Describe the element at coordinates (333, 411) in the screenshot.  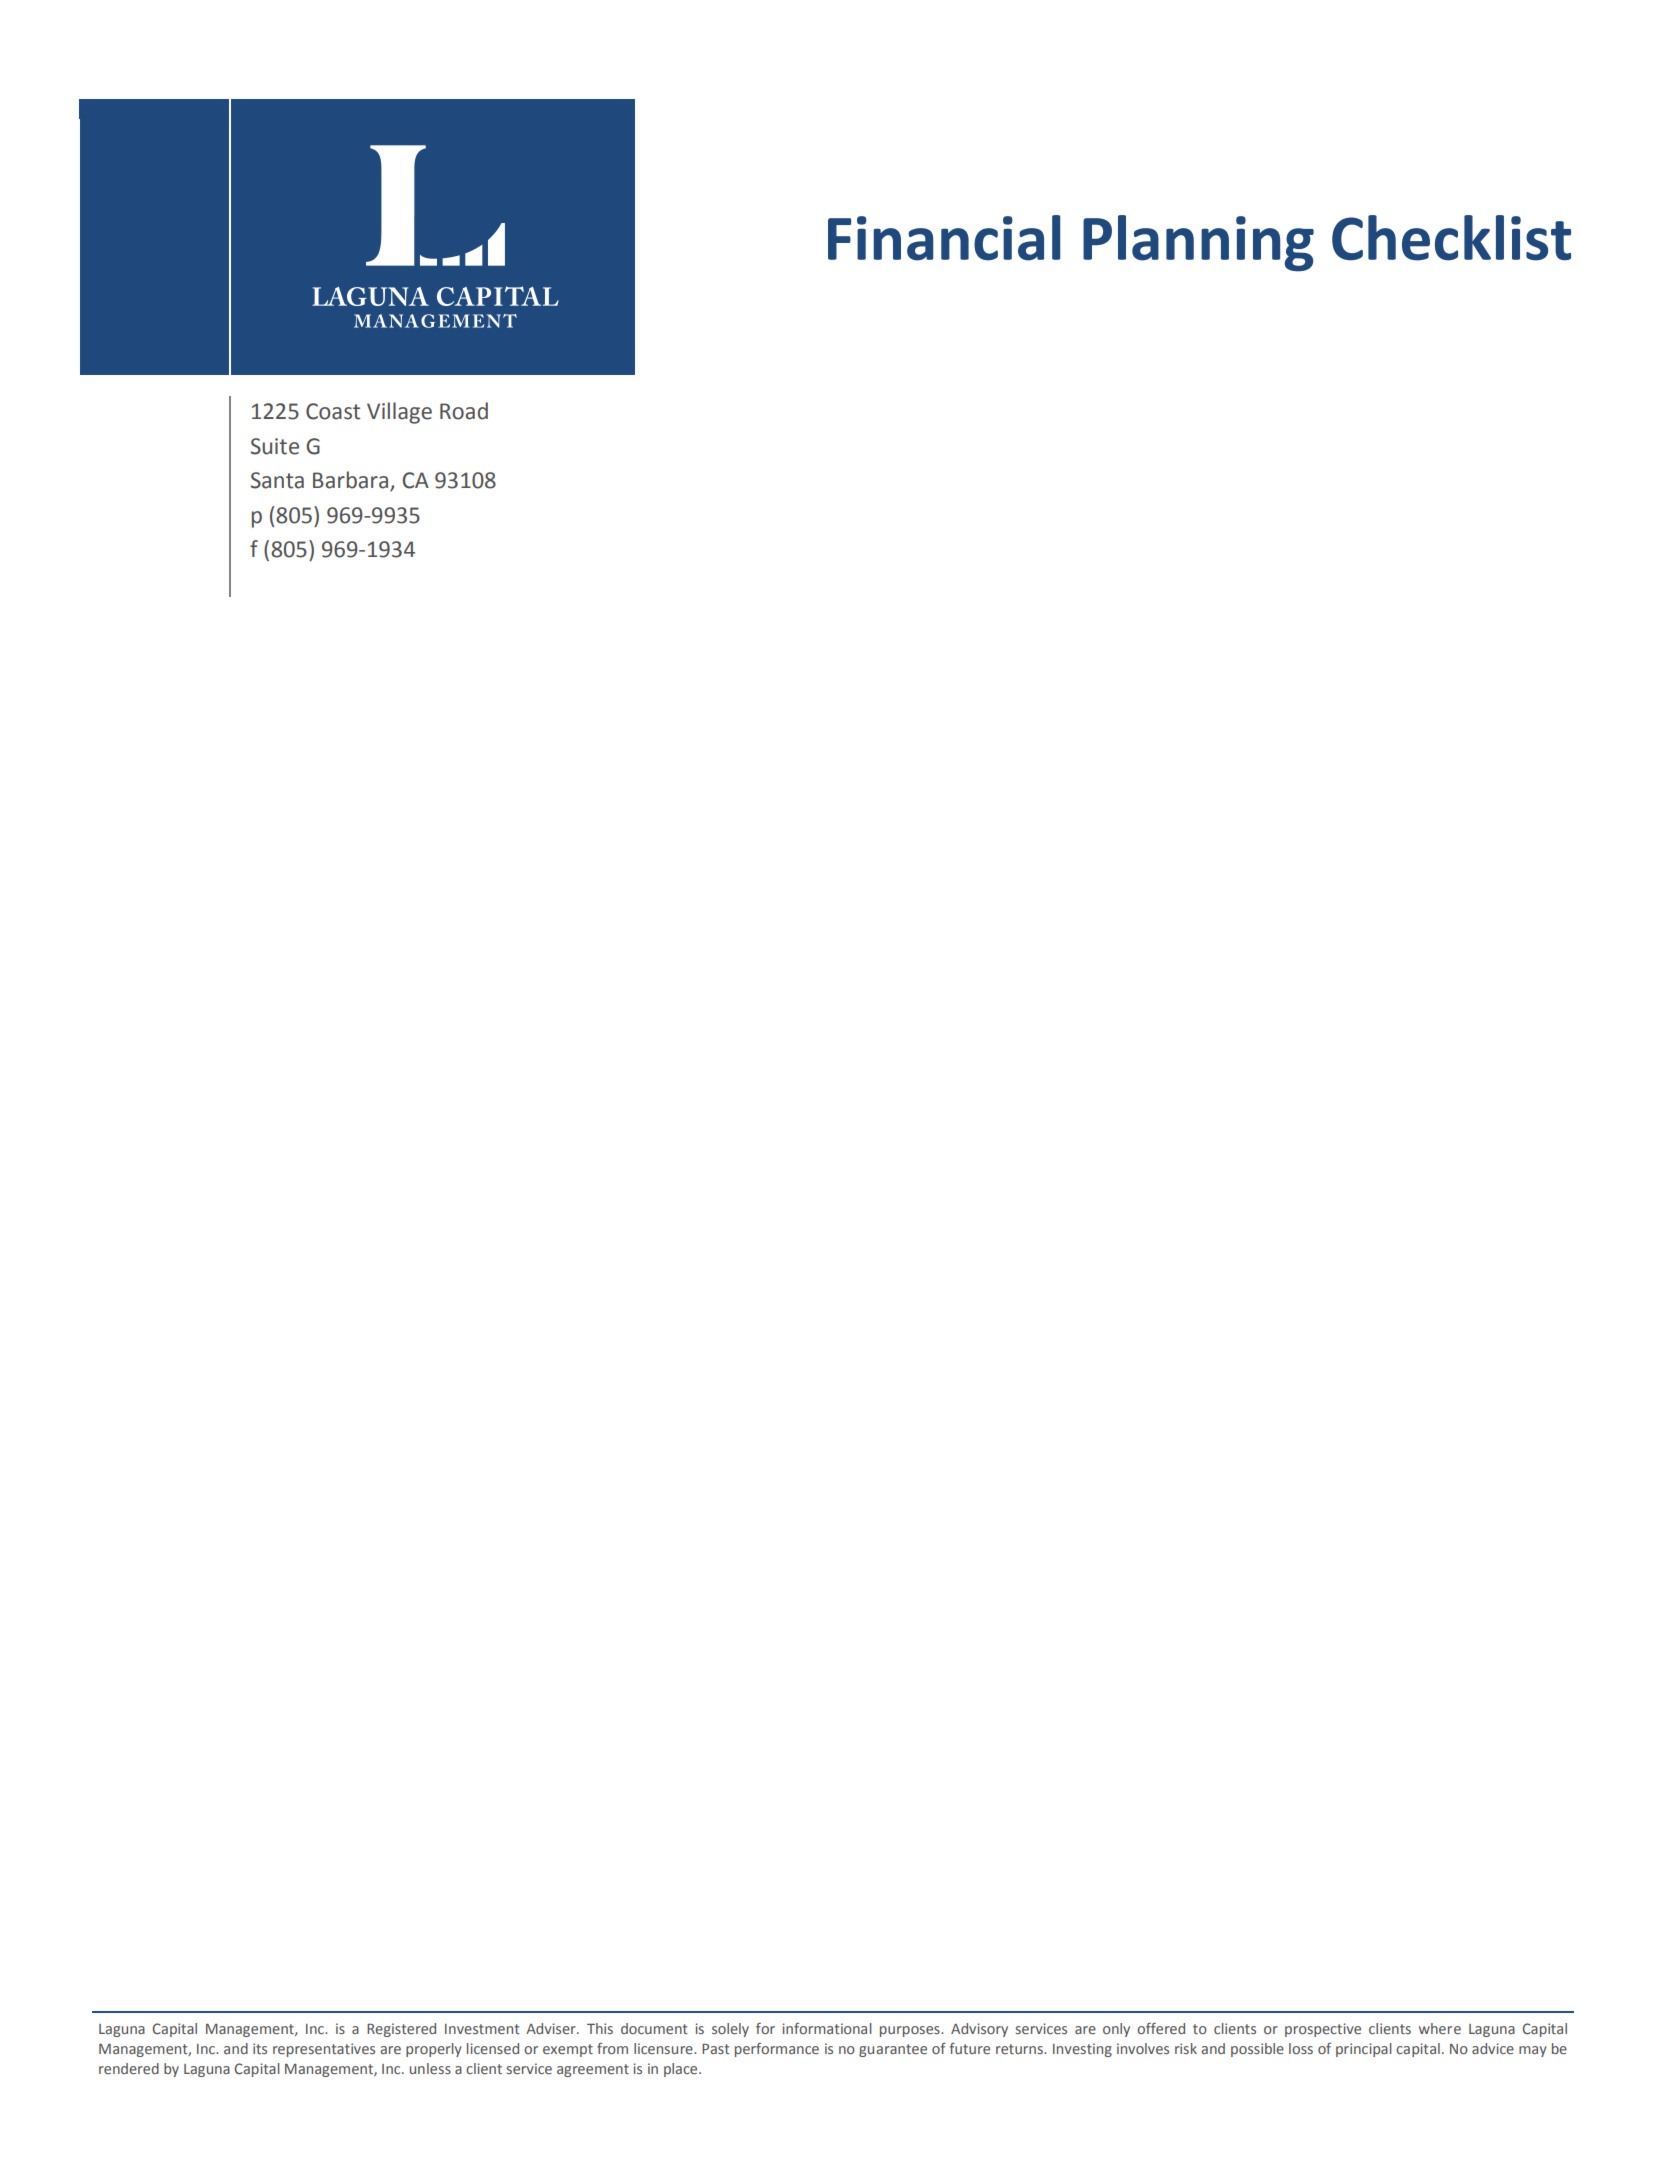
I see `Coast` at that location.
